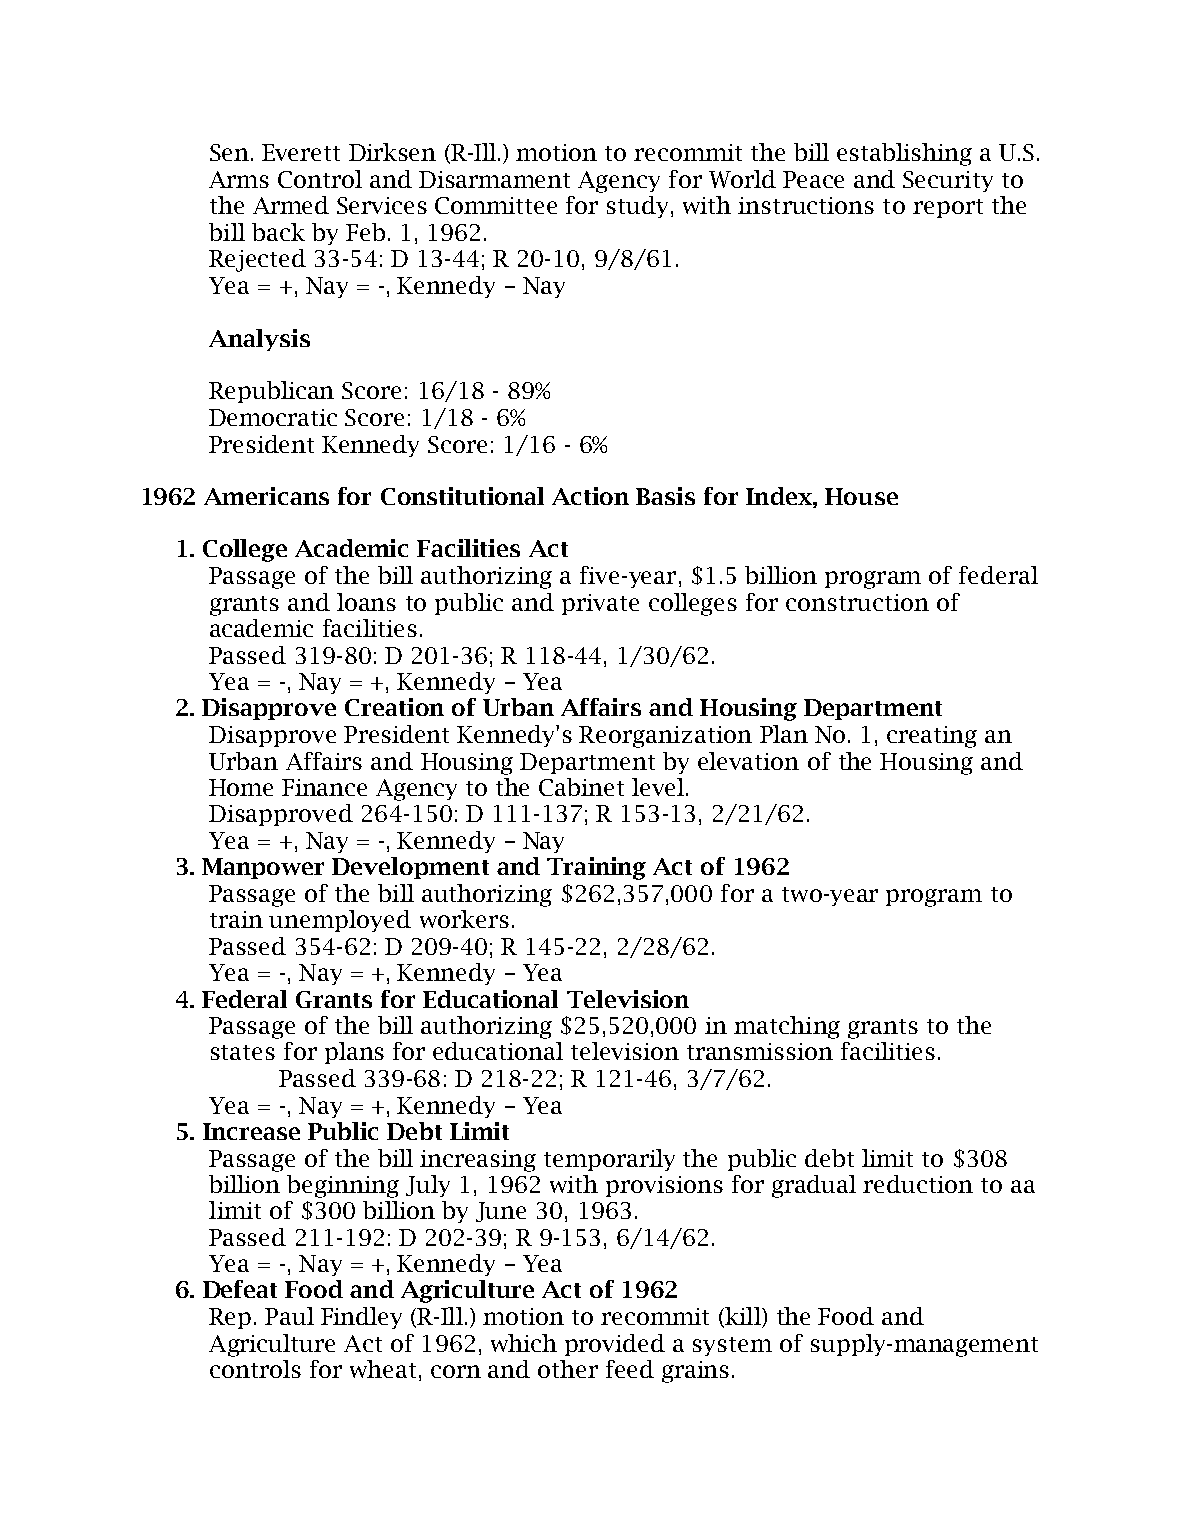 The width and height of the image is (1186, 1535). What do you see at coordinates (324, 787) in the image?
I see `Finance` at bounding box center [324, 787].
